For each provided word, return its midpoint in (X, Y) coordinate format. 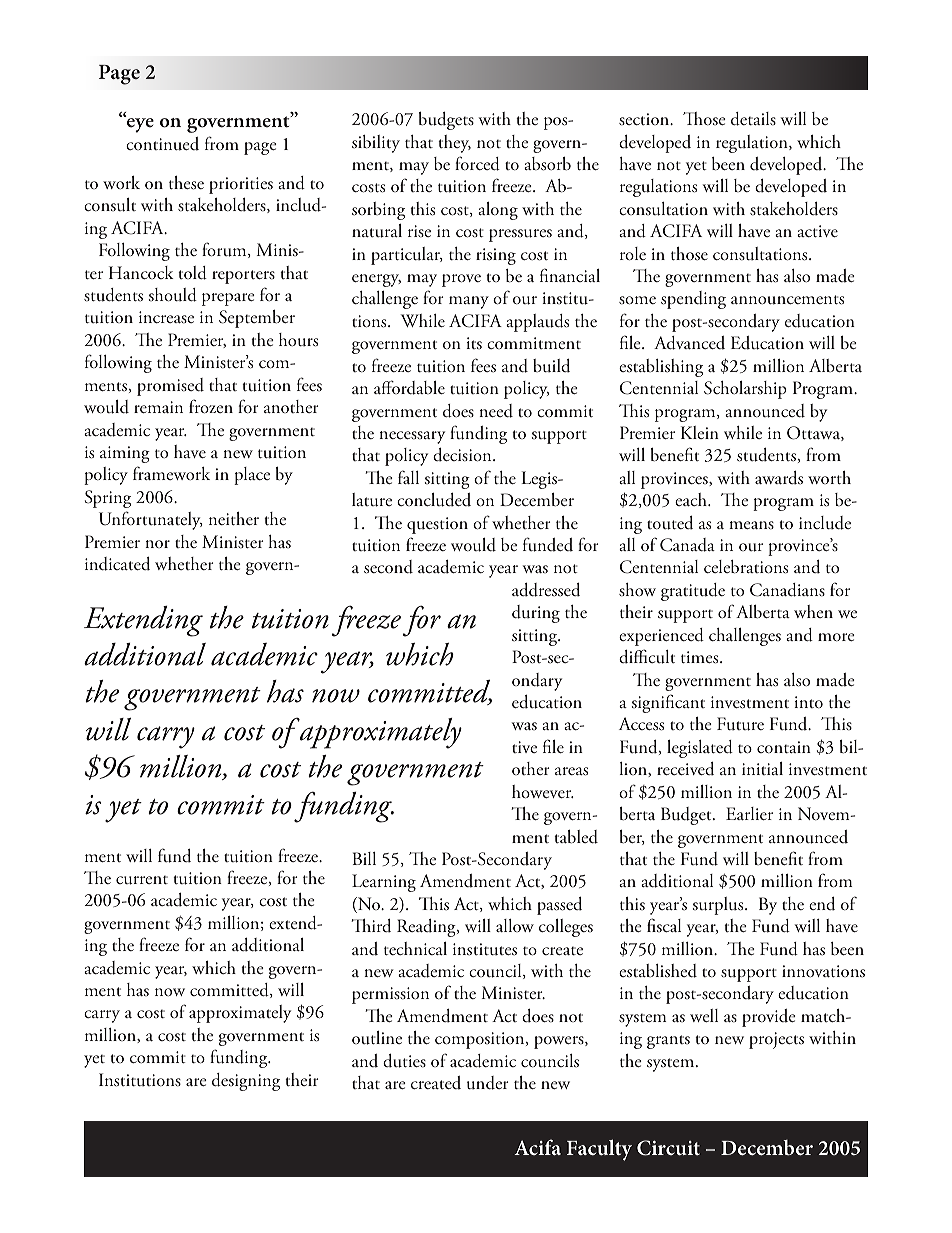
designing (246, 1082)
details (753, 119)
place (252, 476)
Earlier (749, 813)
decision (463, 455)
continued (162, 144)
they (454, 144)
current (142, 880)
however (543, 792)
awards (779, 478)
